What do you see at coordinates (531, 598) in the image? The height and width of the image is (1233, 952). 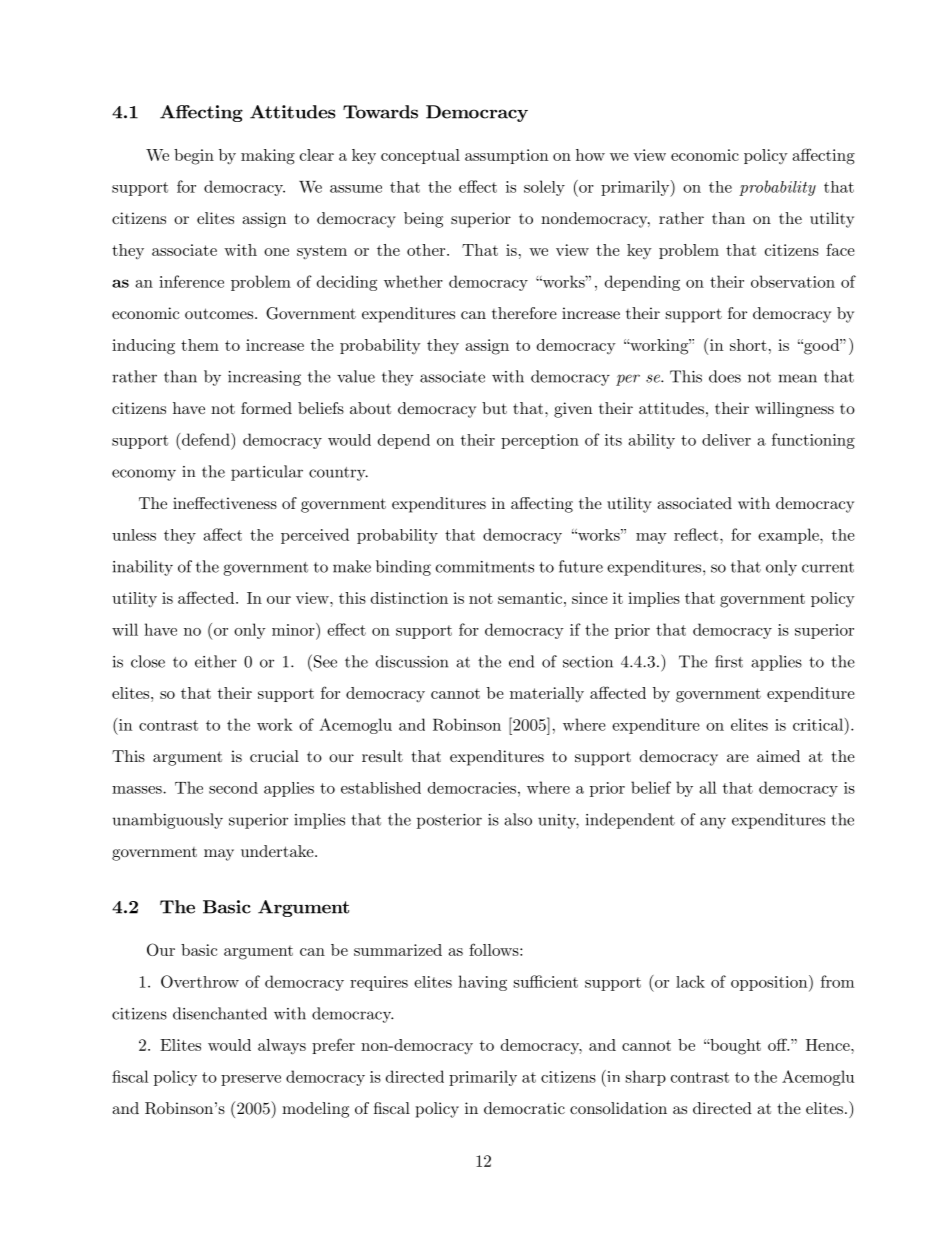 I see `semantic` at bounding box center [531, 598].
